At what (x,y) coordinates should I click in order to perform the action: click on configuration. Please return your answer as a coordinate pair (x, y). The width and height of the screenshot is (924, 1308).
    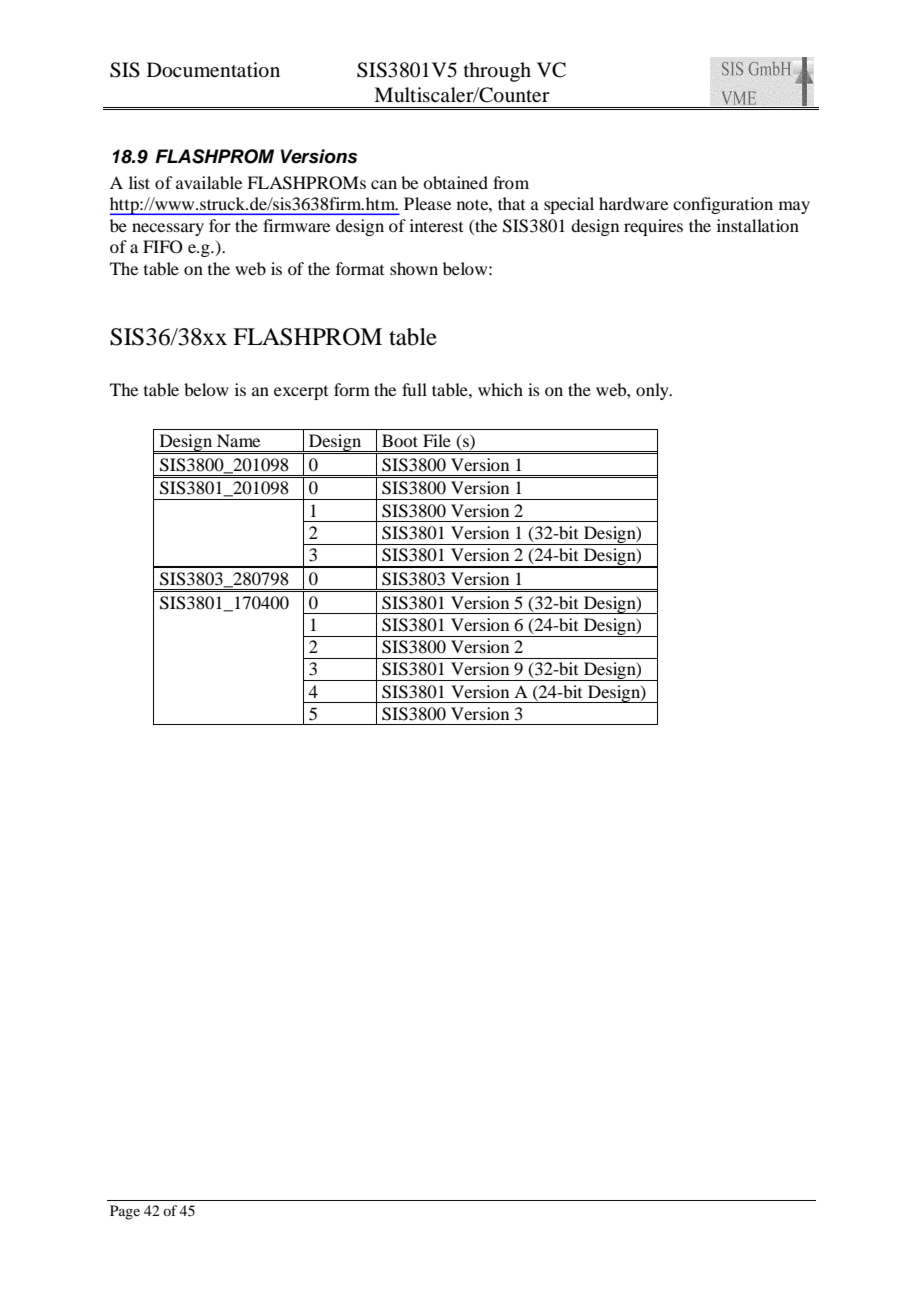
    Looking at the image, I should click on (723, 205).
